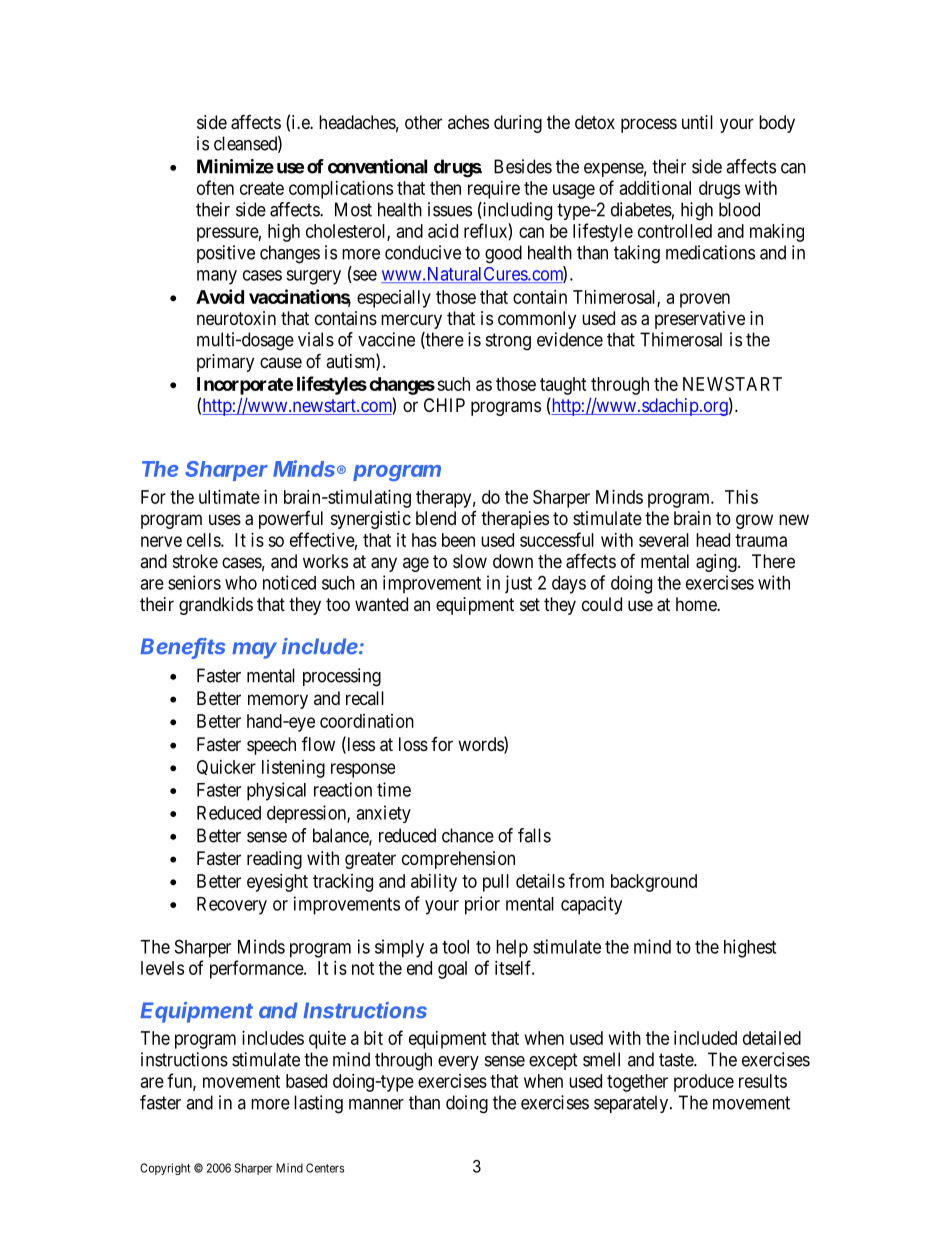 Image resolution: width=952 pixels, height=1233 pixels. What do you see at coordinates (704, 1083) in the screenshot?
I see `produce` at bounding box center [704, 1083].
